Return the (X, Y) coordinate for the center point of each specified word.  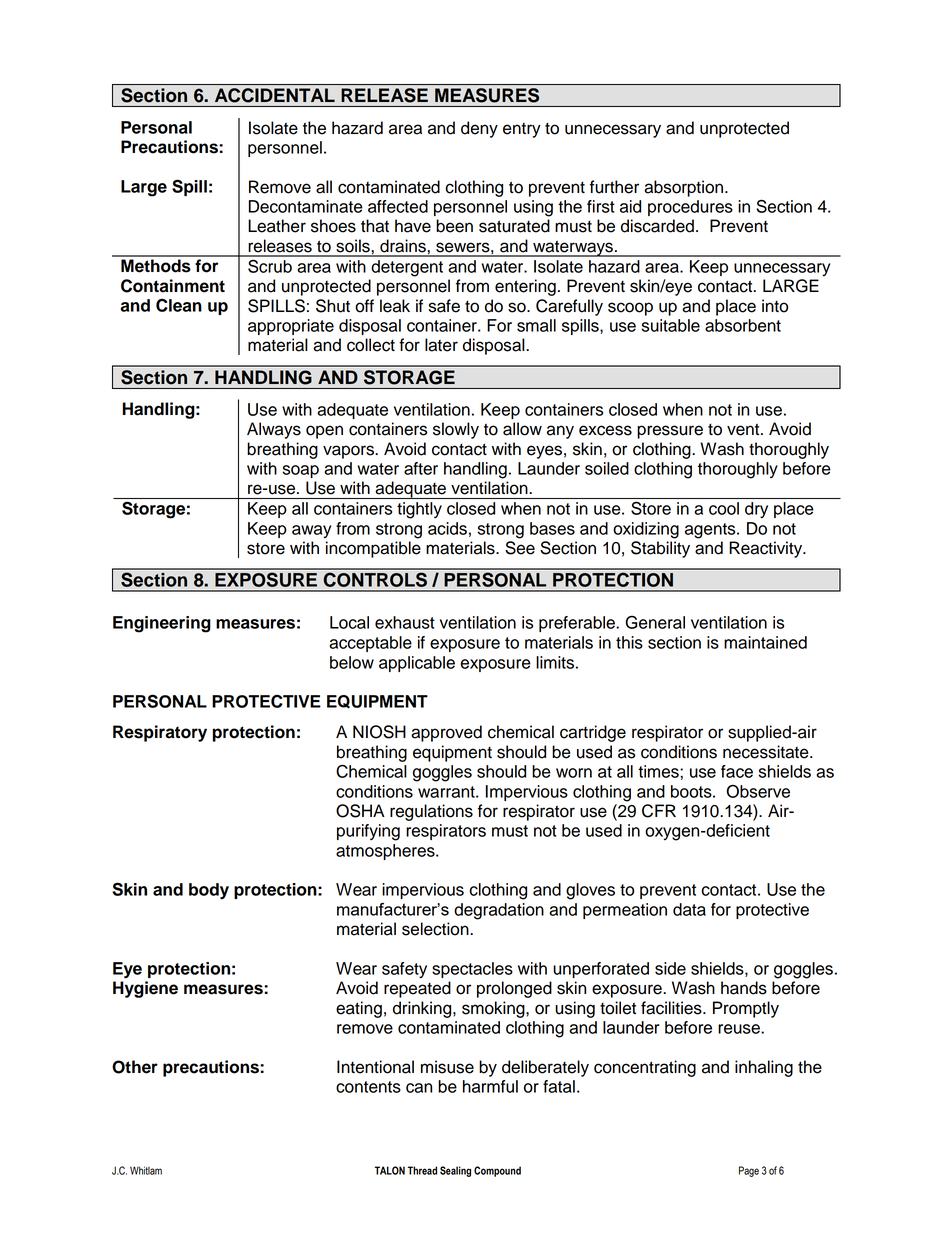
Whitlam (146, 1170)
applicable (417, 664)
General (655, 622)
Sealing (455, 1171)
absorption (683, 188)
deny (479, 129)
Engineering (162, 624)
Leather (277, 226)
